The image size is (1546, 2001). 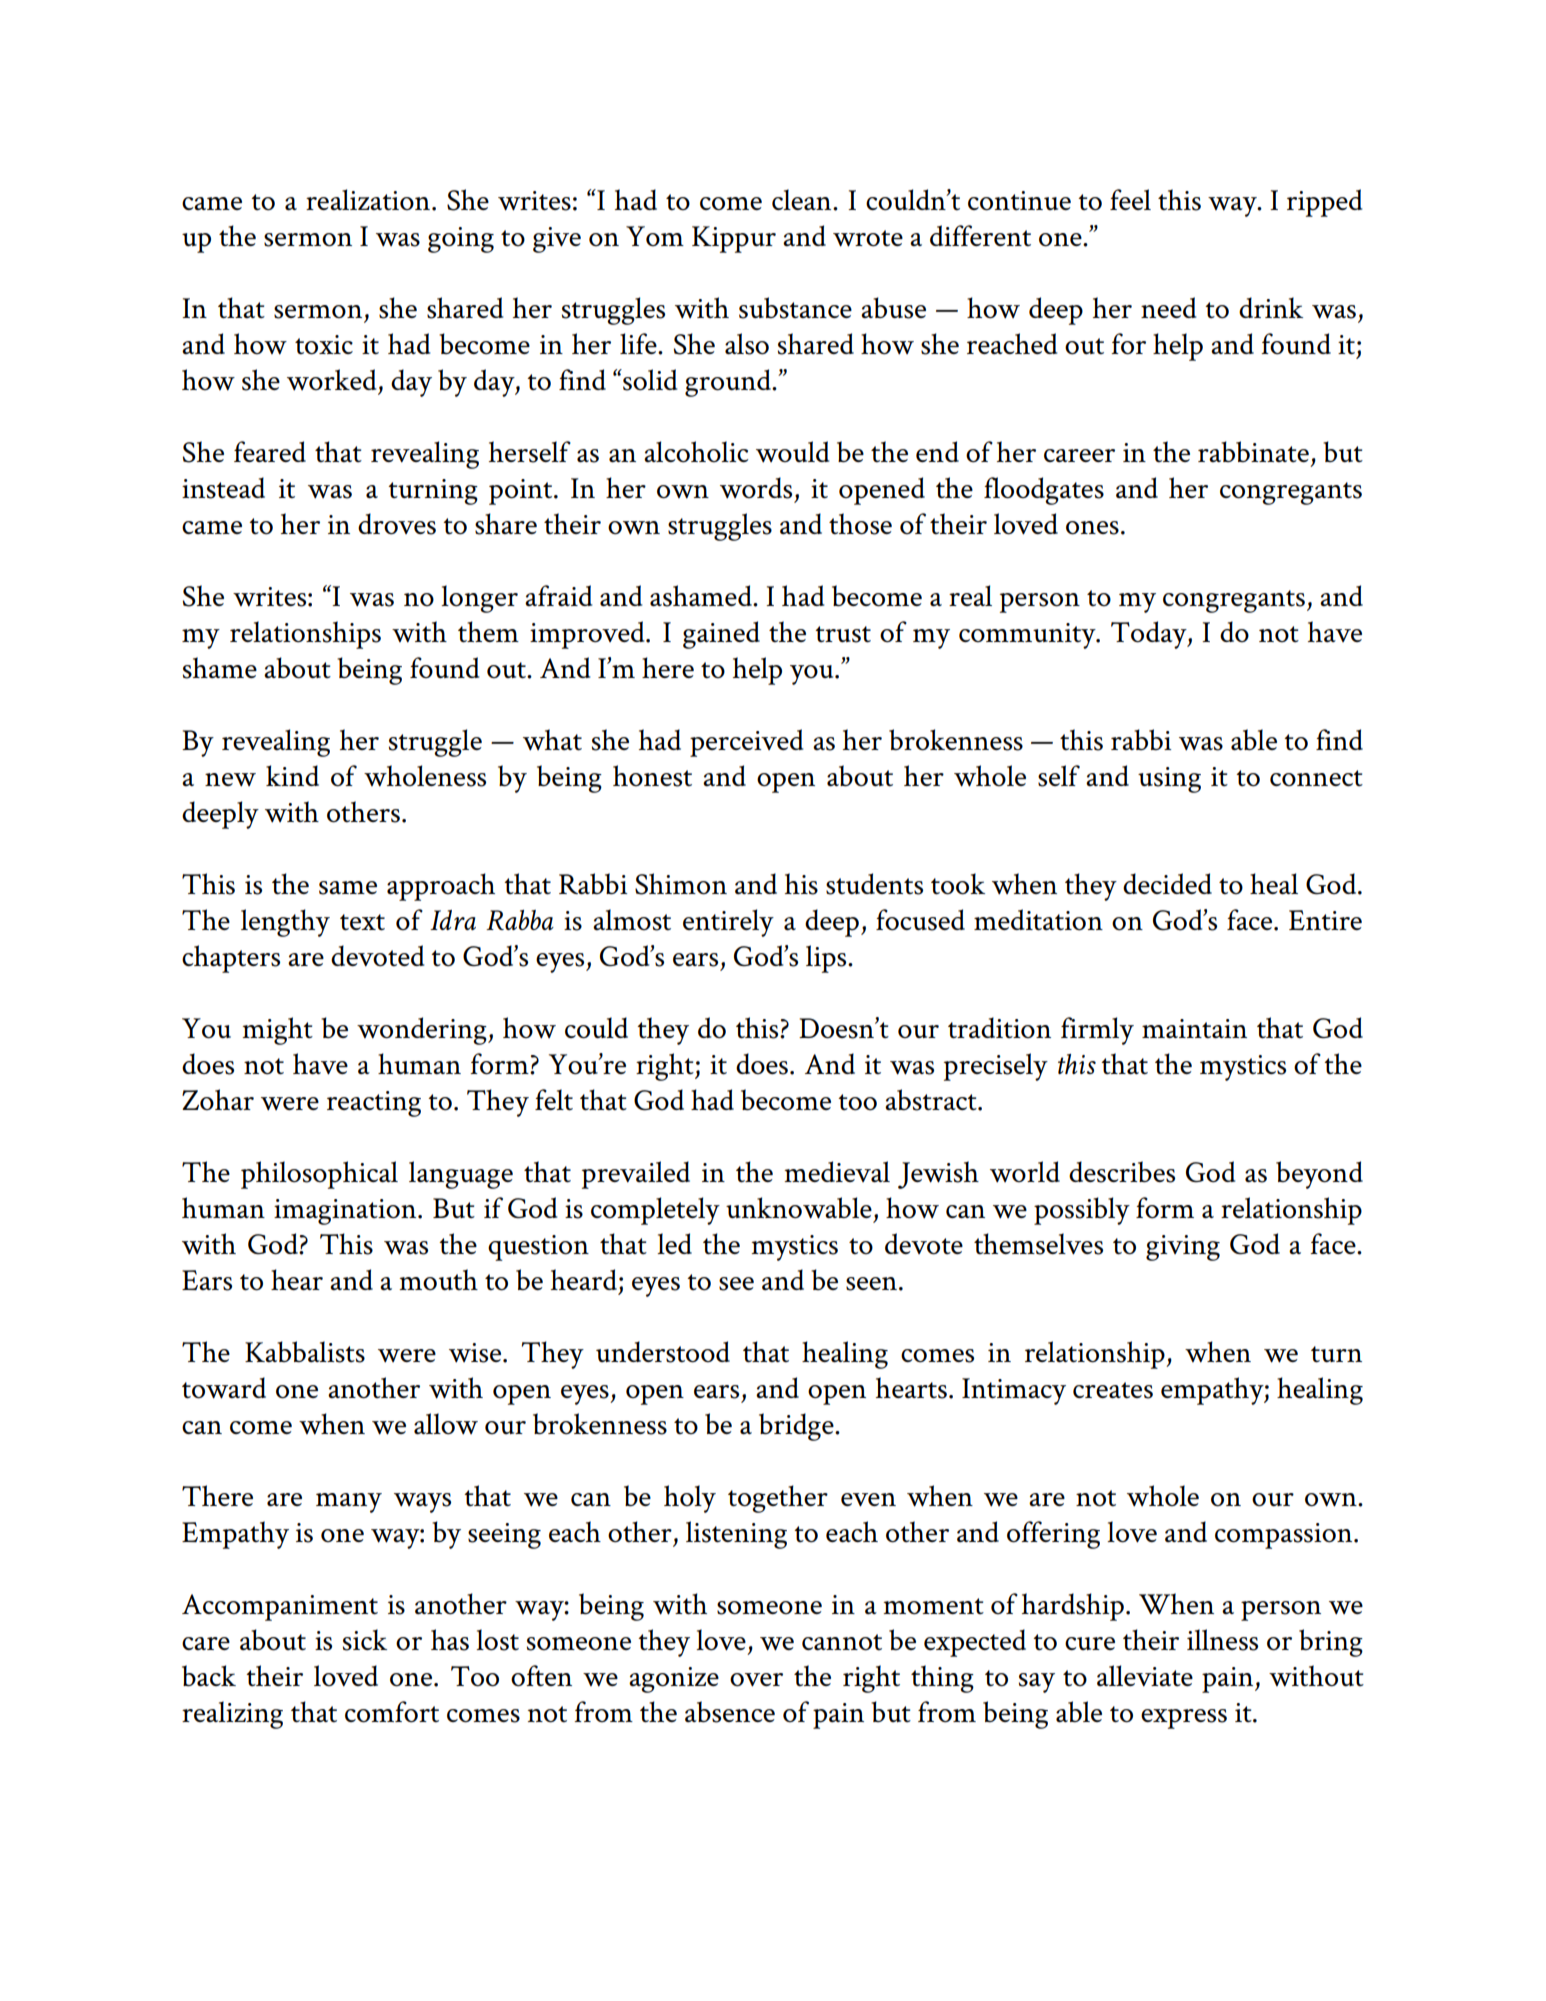 What do you see at coordinates (305, 1352) in the document?
I see `Kabbalists` at bounding box center [305, 1352].
